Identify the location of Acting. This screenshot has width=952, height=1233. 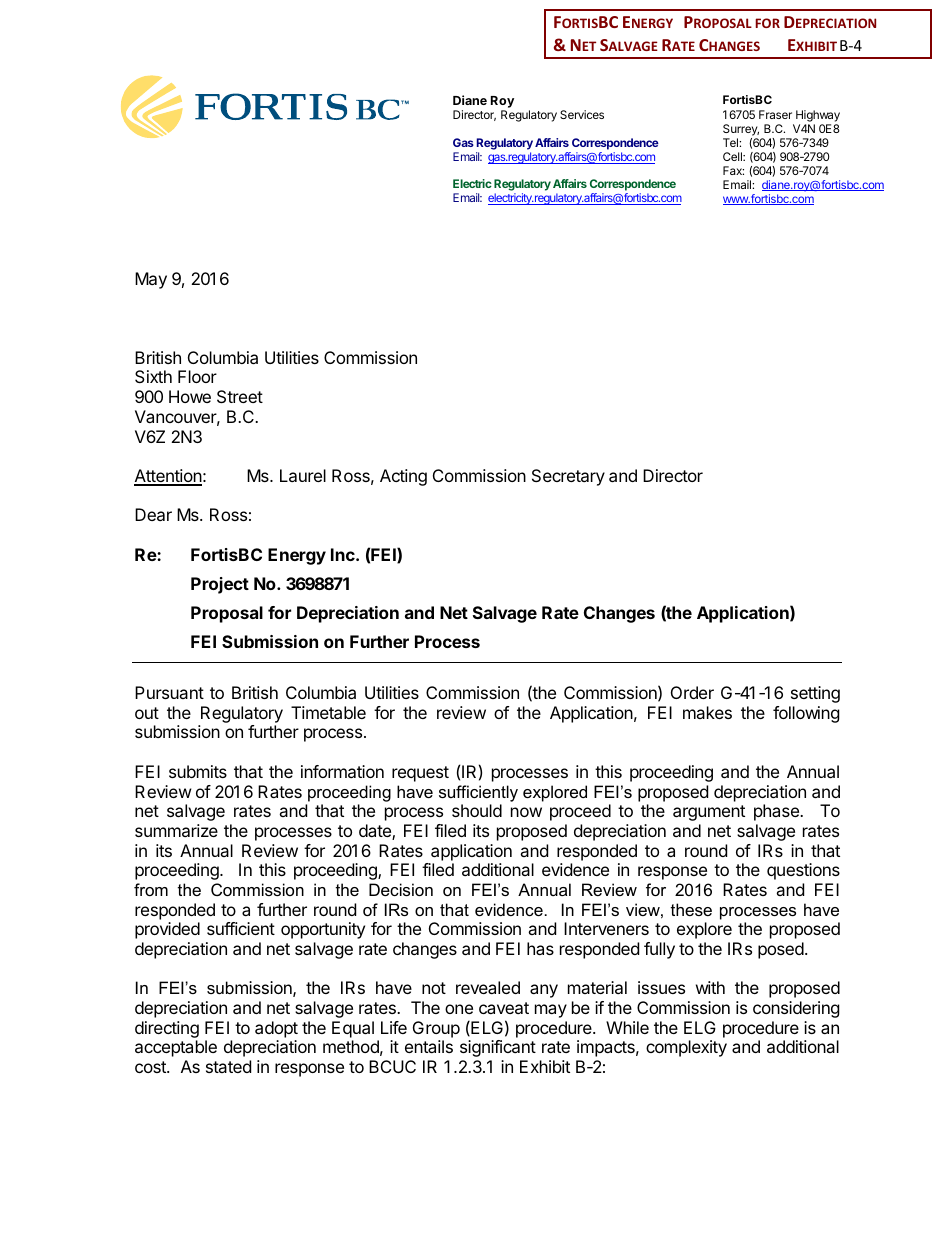
(403, 477).
